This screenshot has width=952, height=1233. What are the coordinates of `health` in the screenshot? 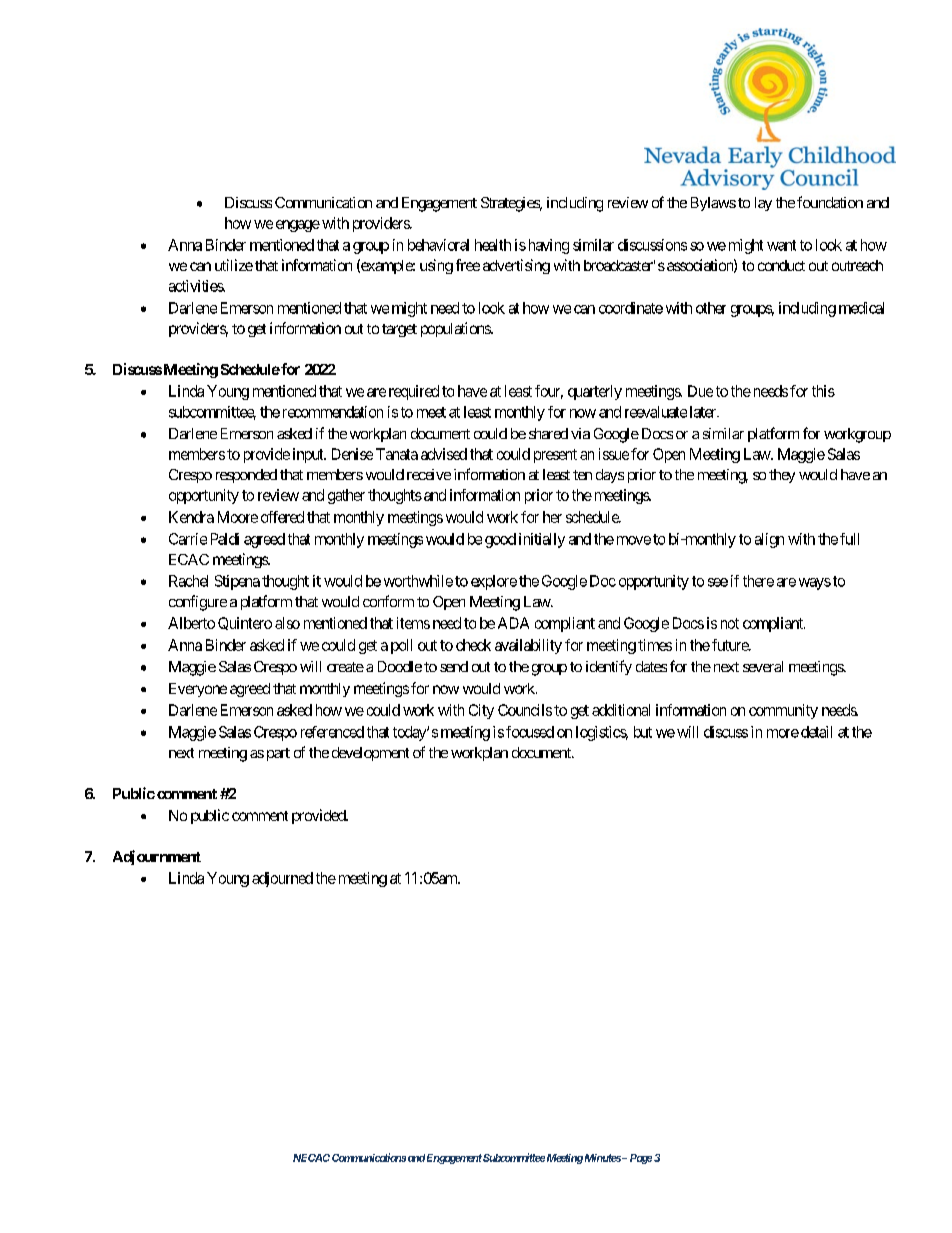 It's located at (493, 245).
